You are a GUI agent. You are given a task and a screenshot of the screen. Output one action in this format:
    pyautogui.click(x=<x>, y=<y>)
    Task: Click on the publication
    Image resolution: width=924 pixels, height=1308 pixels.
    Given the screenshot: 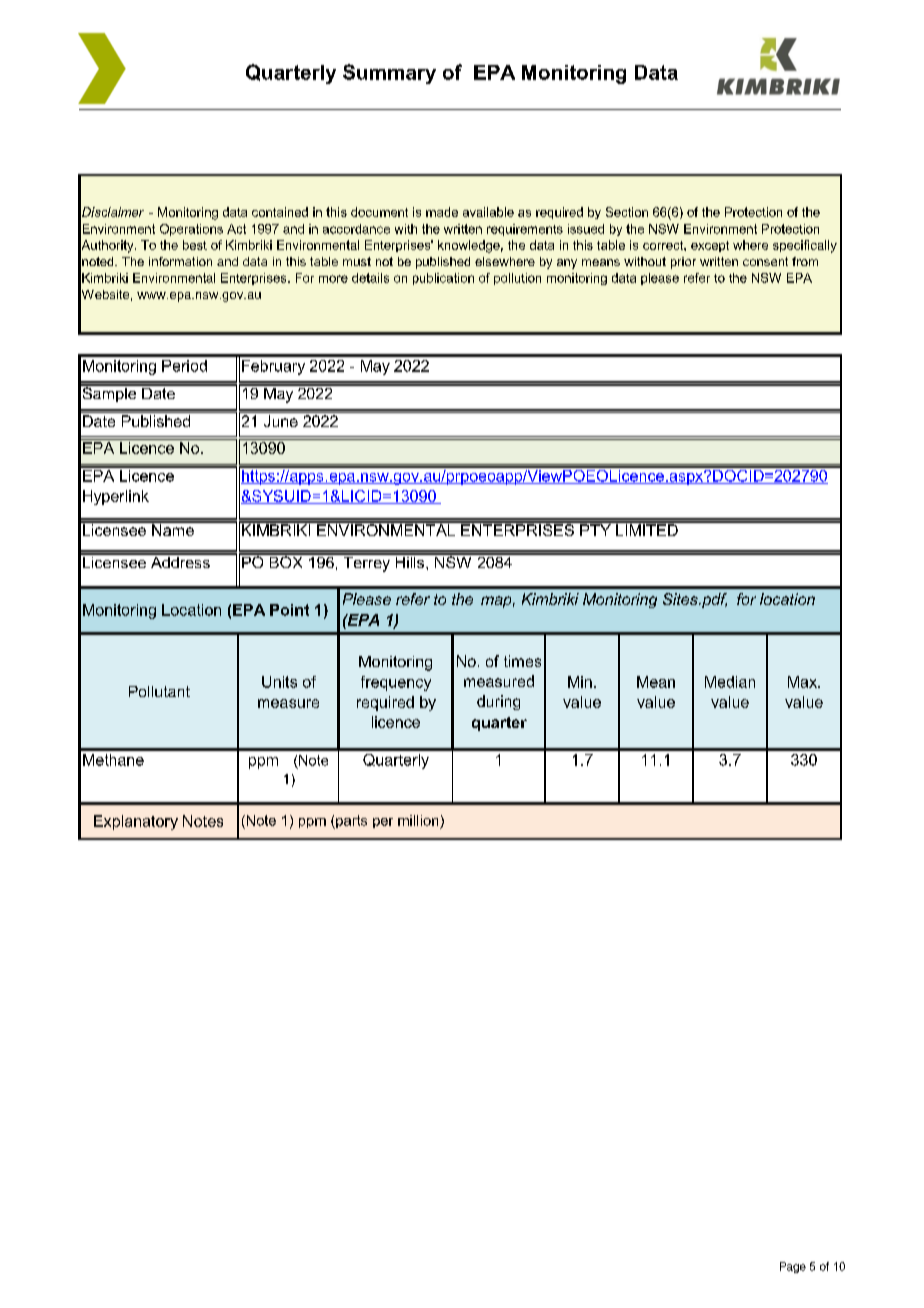 What is the action you would take?
    pyautogui.click(x=443, y=279)
